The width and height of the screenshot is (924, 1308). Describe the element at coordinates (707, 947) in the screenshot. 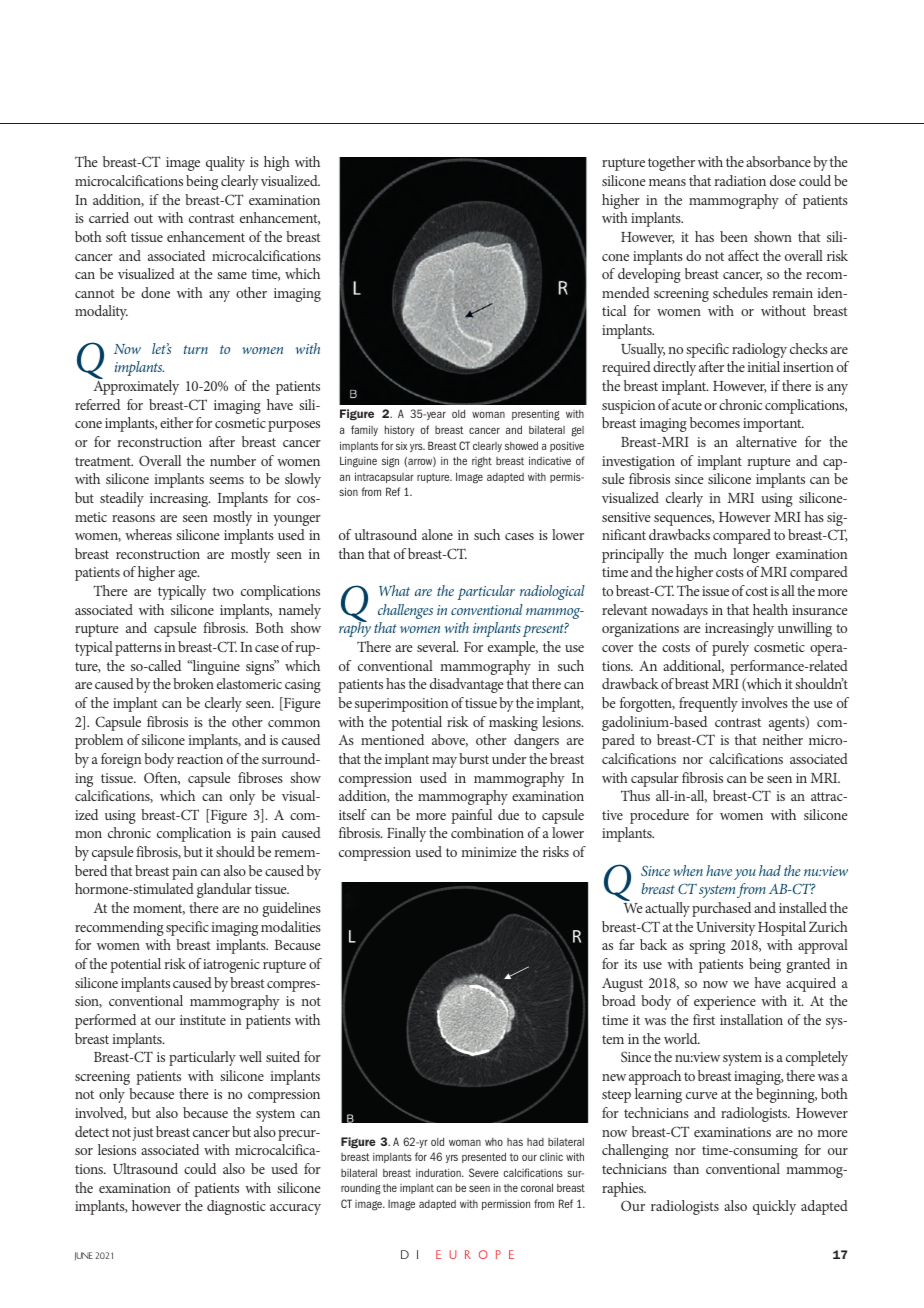

I see `spring` at that location.
